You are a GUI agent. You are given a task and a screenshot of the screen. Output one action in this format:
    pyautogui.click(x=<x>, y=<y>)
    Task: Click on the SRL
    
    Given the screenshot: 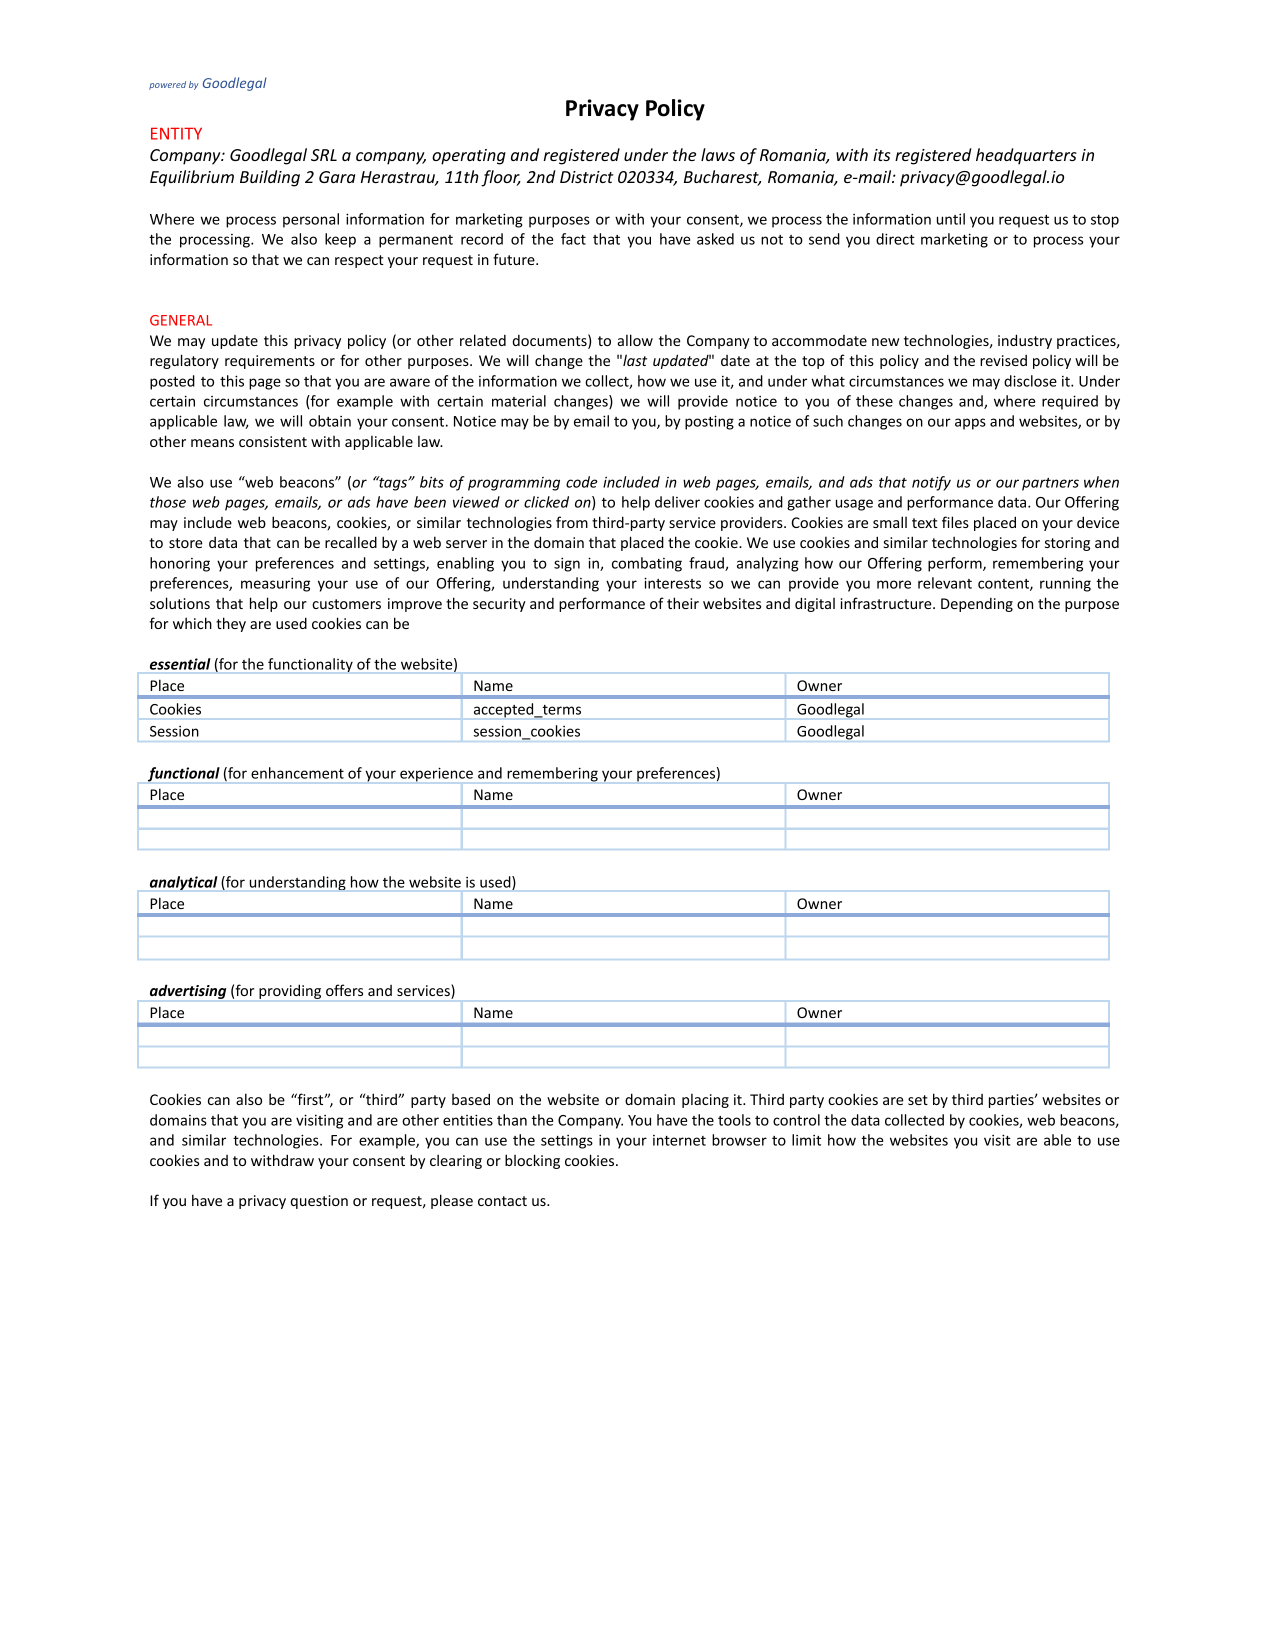 What is the action you would take?
    pyautogui.click(x=324, y=155)
